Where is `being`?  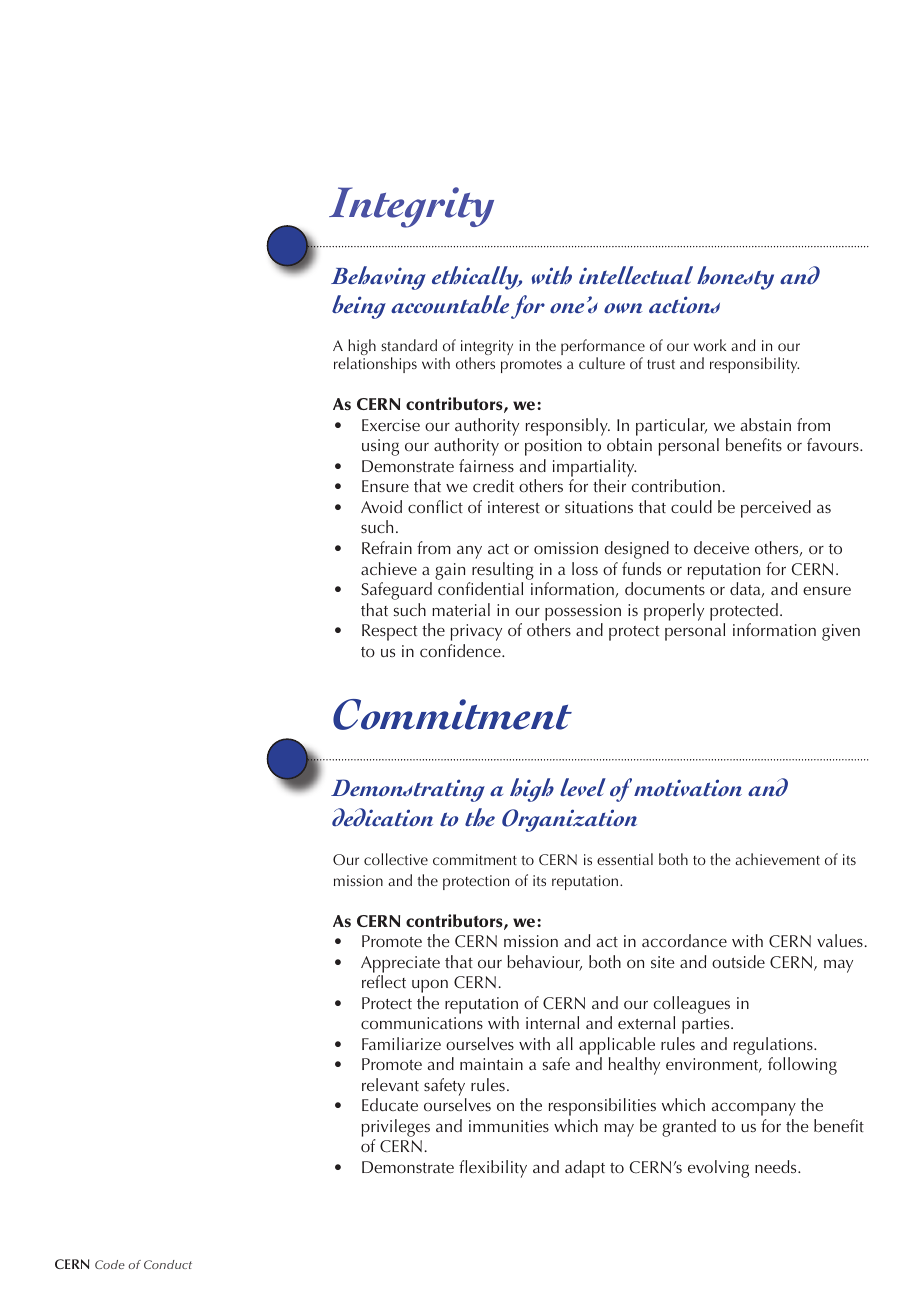 being is located at coordinates (359, 307).
